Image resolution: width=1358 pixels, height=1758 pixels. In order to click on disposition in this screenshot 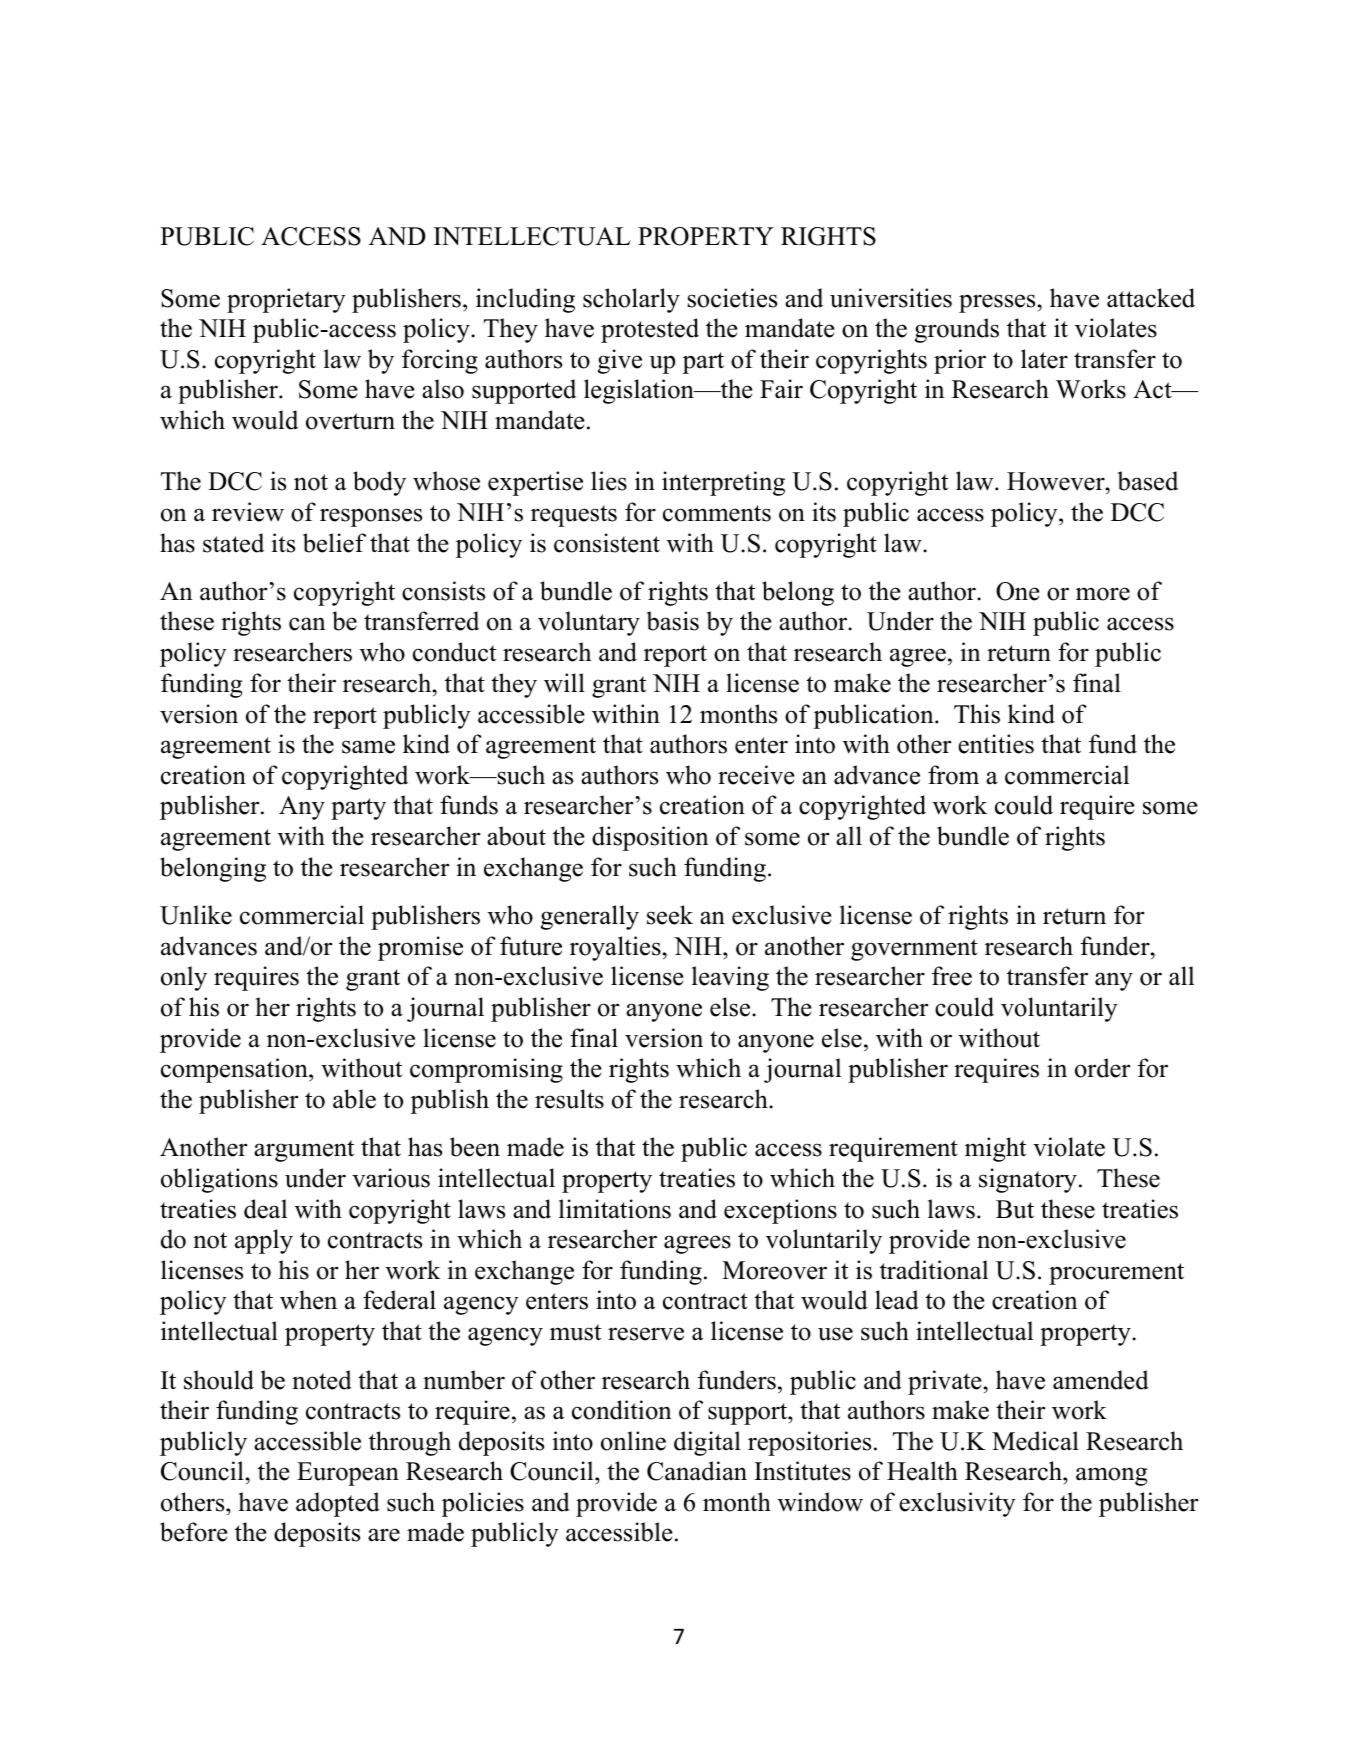, I will do `click(650, 838)`.
